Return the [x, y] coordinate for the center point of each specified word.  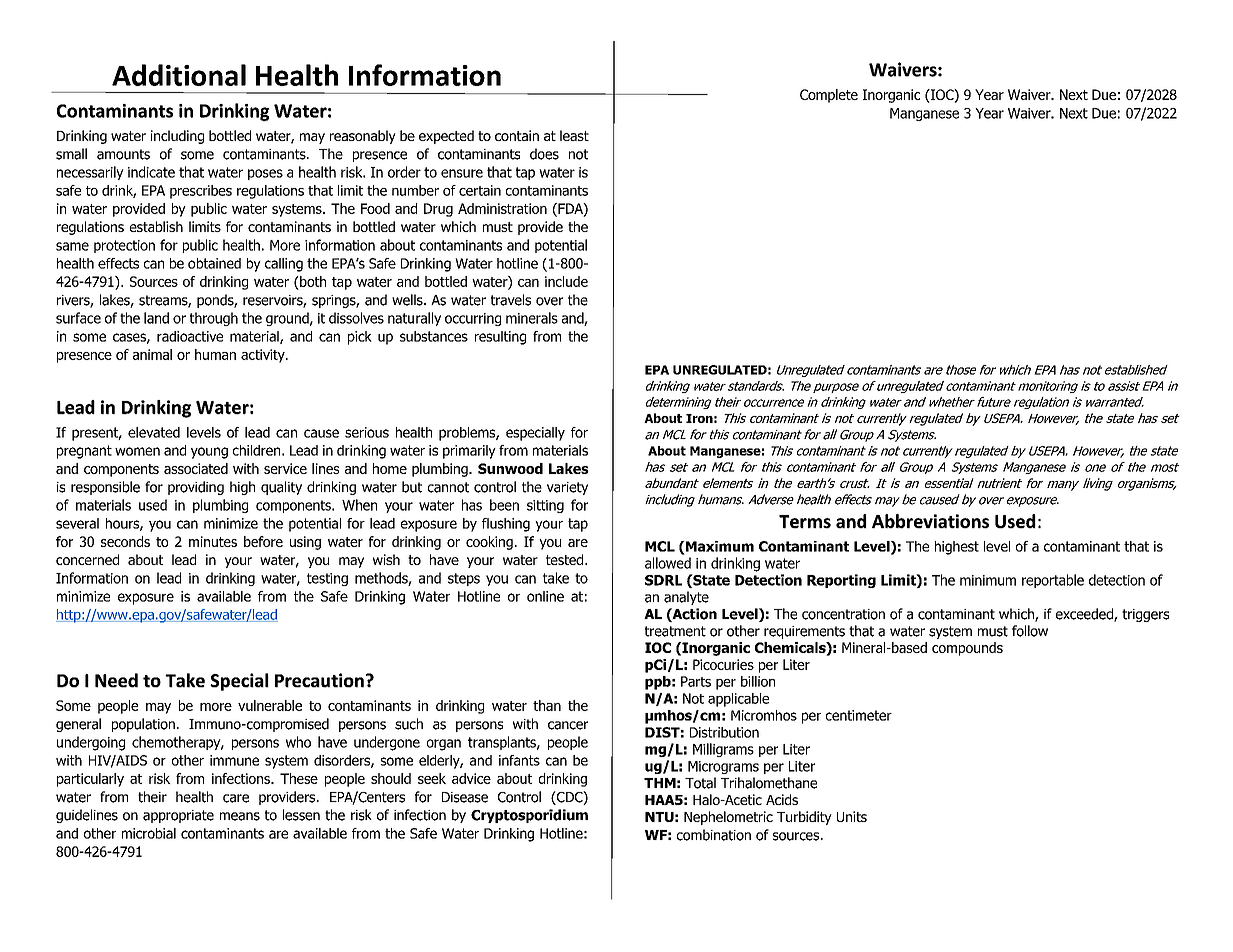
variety [567, 488]
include [566, 281]
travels [511, 300]
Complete [829, 96]
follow [1030, 631]
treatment [675, 631]
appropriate [178, 816]
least [574, 135]
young [209, 453]
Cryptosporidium [529, 816]
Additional [179, 75]
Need [116, 680]
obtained [214, 263]
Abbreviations [930, 521]
